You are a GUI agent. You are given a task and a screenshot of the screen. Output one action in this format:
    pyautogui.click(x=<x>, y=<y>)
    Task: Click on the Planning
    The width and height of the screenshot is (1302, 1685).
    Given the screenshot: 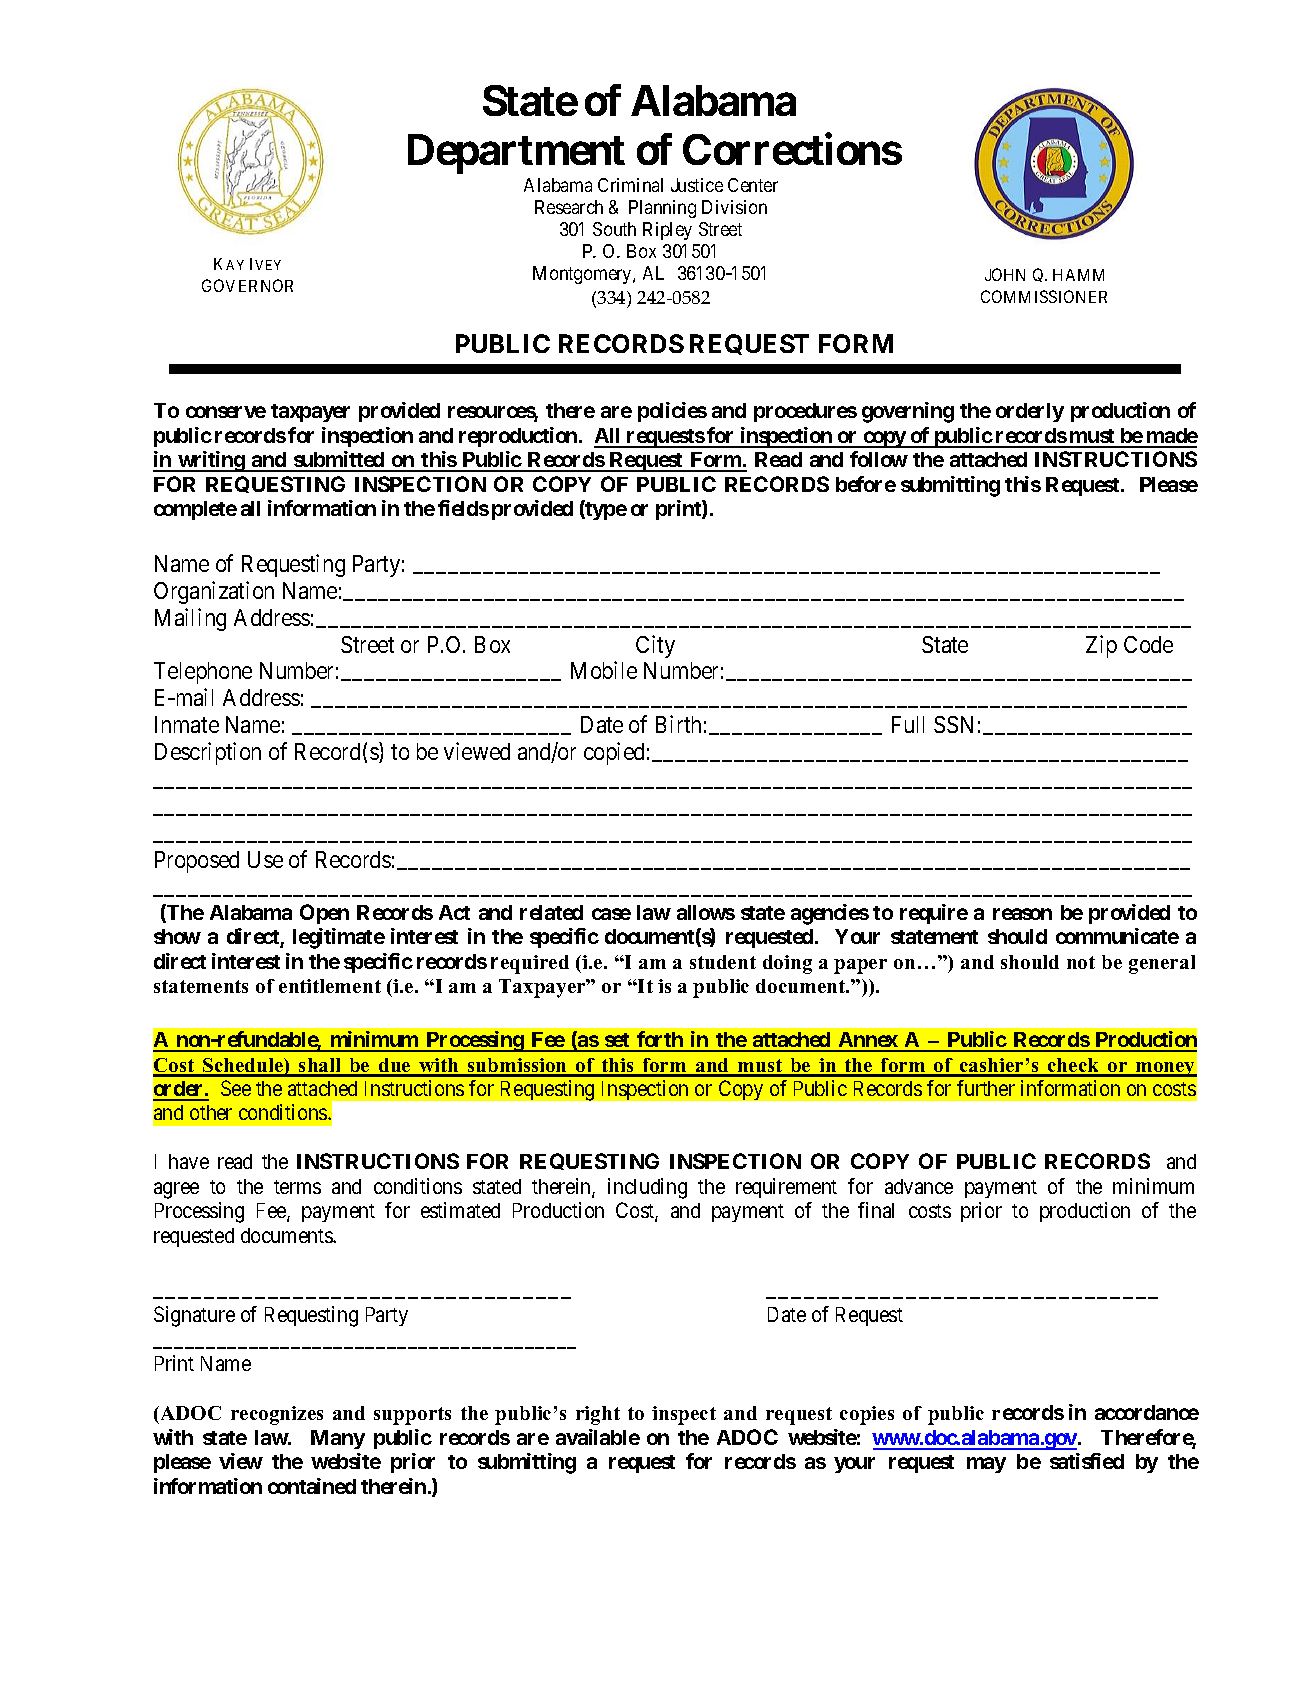 What is the action you would take?
    pyautogui.click(x=662, y=209)
